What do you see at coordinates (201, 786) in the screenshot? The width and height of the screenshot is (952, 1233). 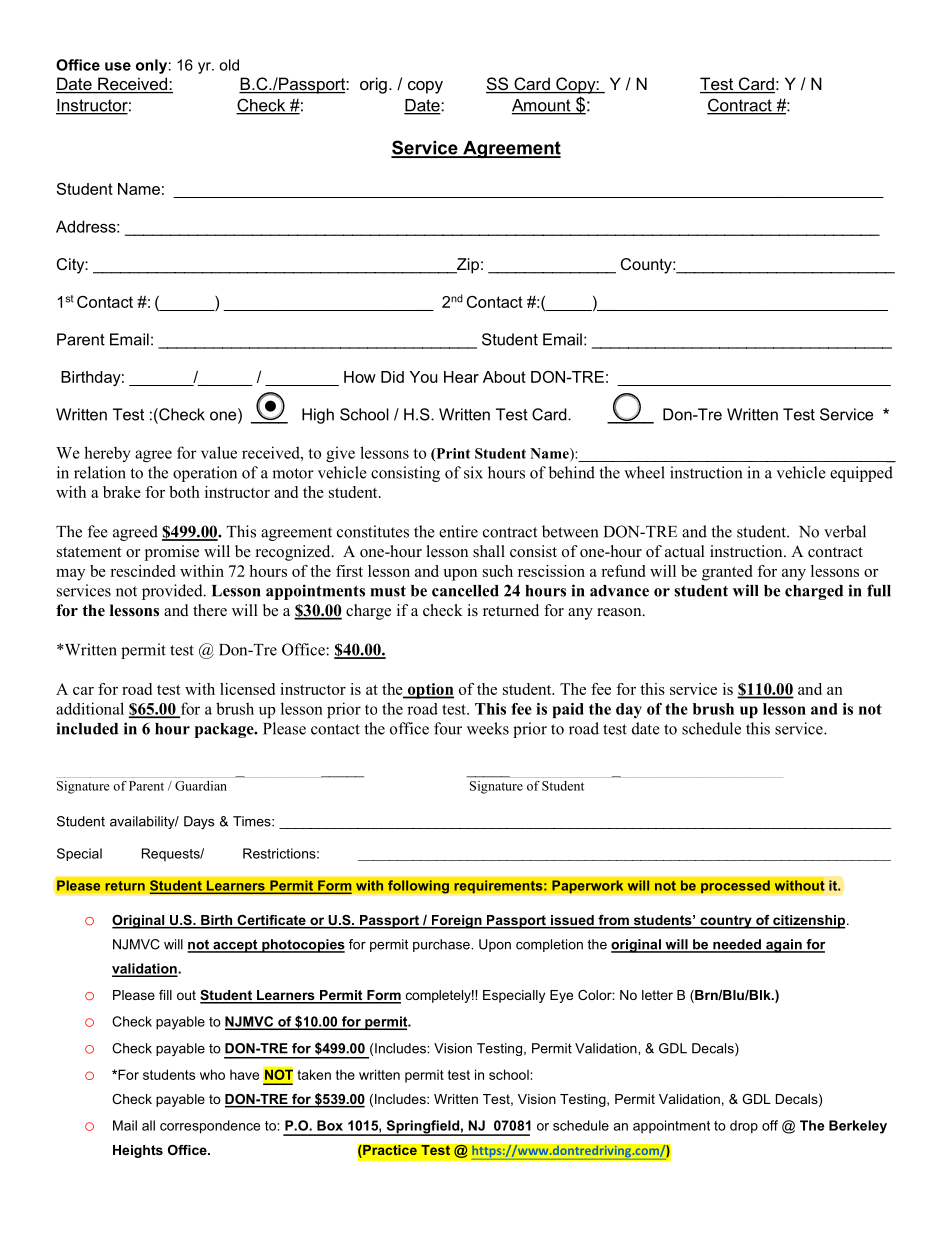 I see `Guardian` at bounding box center [201, 786].
